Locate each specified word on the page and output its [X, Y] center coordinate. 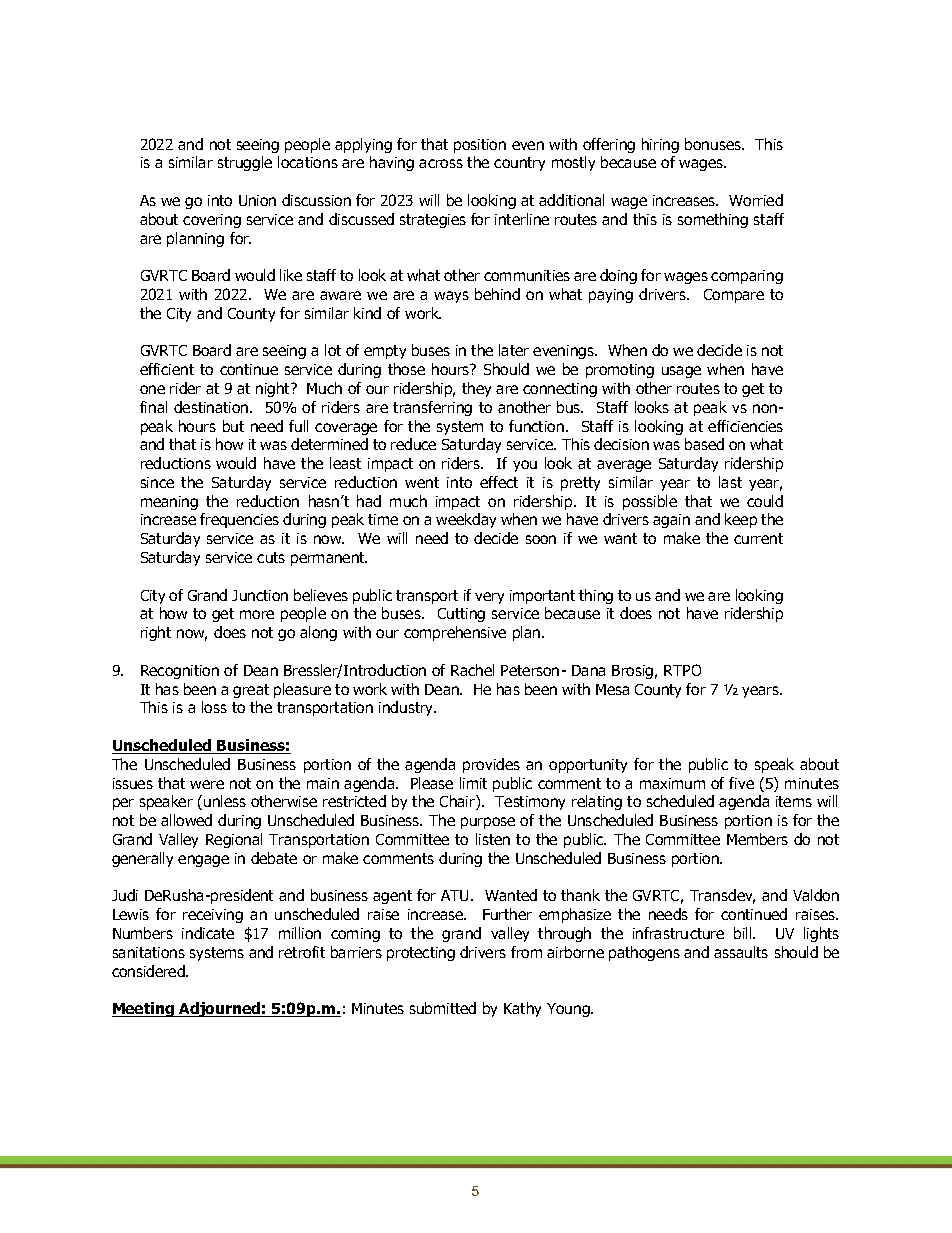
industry [407, 708]
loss [214, 707]
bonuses [714, 144]
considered [149, 971]
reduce [413, 444]
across [441, 163]
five [741, 783]
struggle [245, 163]
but [233, 426]
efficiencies [745, 426]
